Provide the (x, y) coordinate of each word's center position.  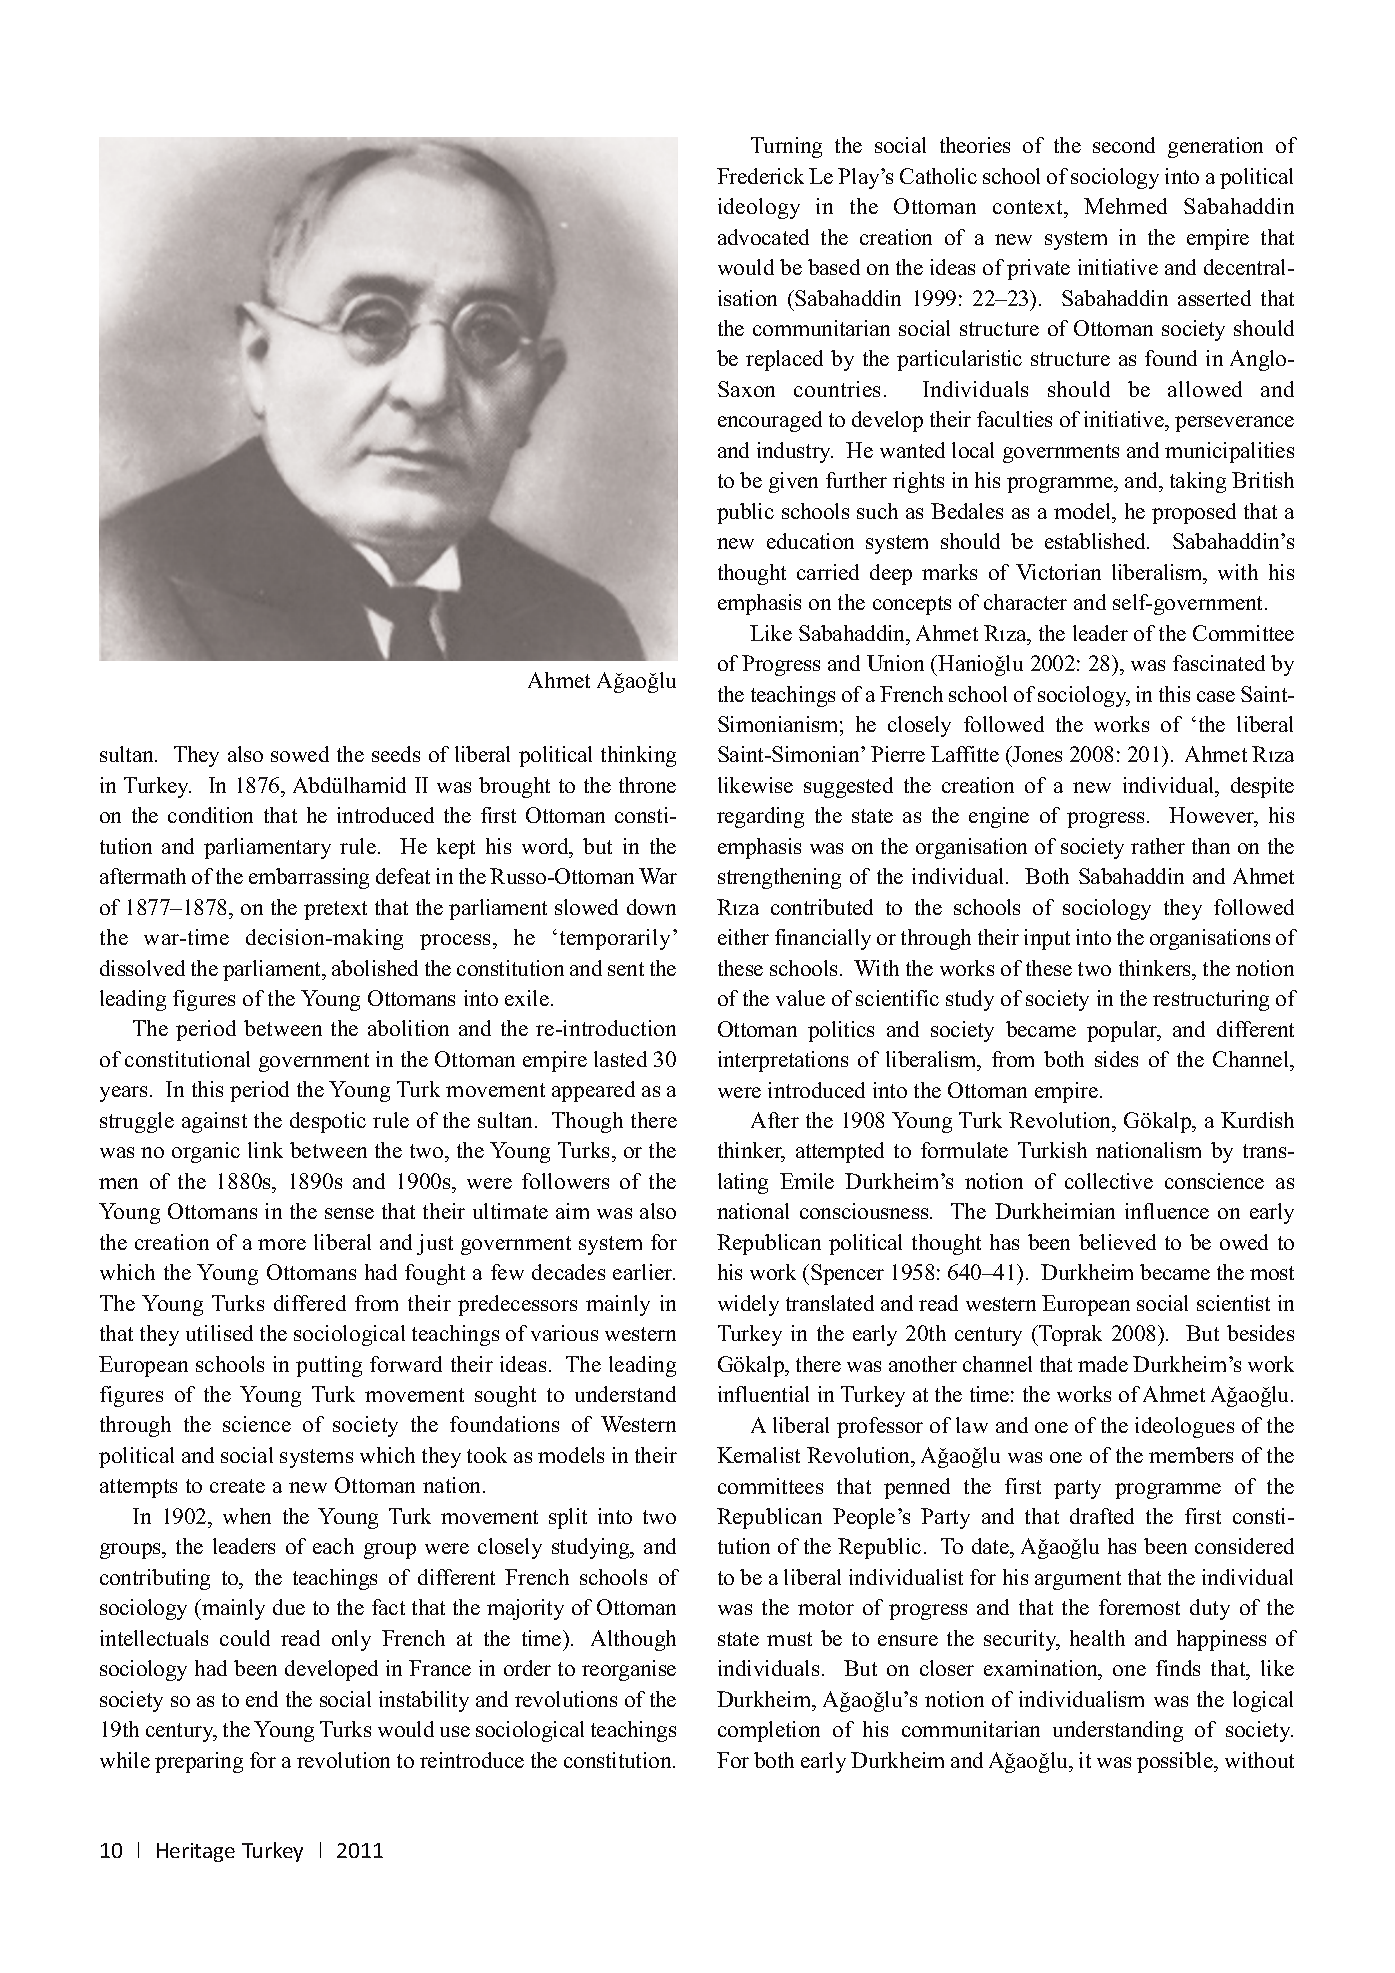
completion (769, 1731)
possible (1176, 1762)
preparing (199, 1762)
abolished (375, 968)
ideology (759, 208)
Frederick (760, 176)
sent (626, 969)
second (1124, 145)
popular (1123, 1031)
